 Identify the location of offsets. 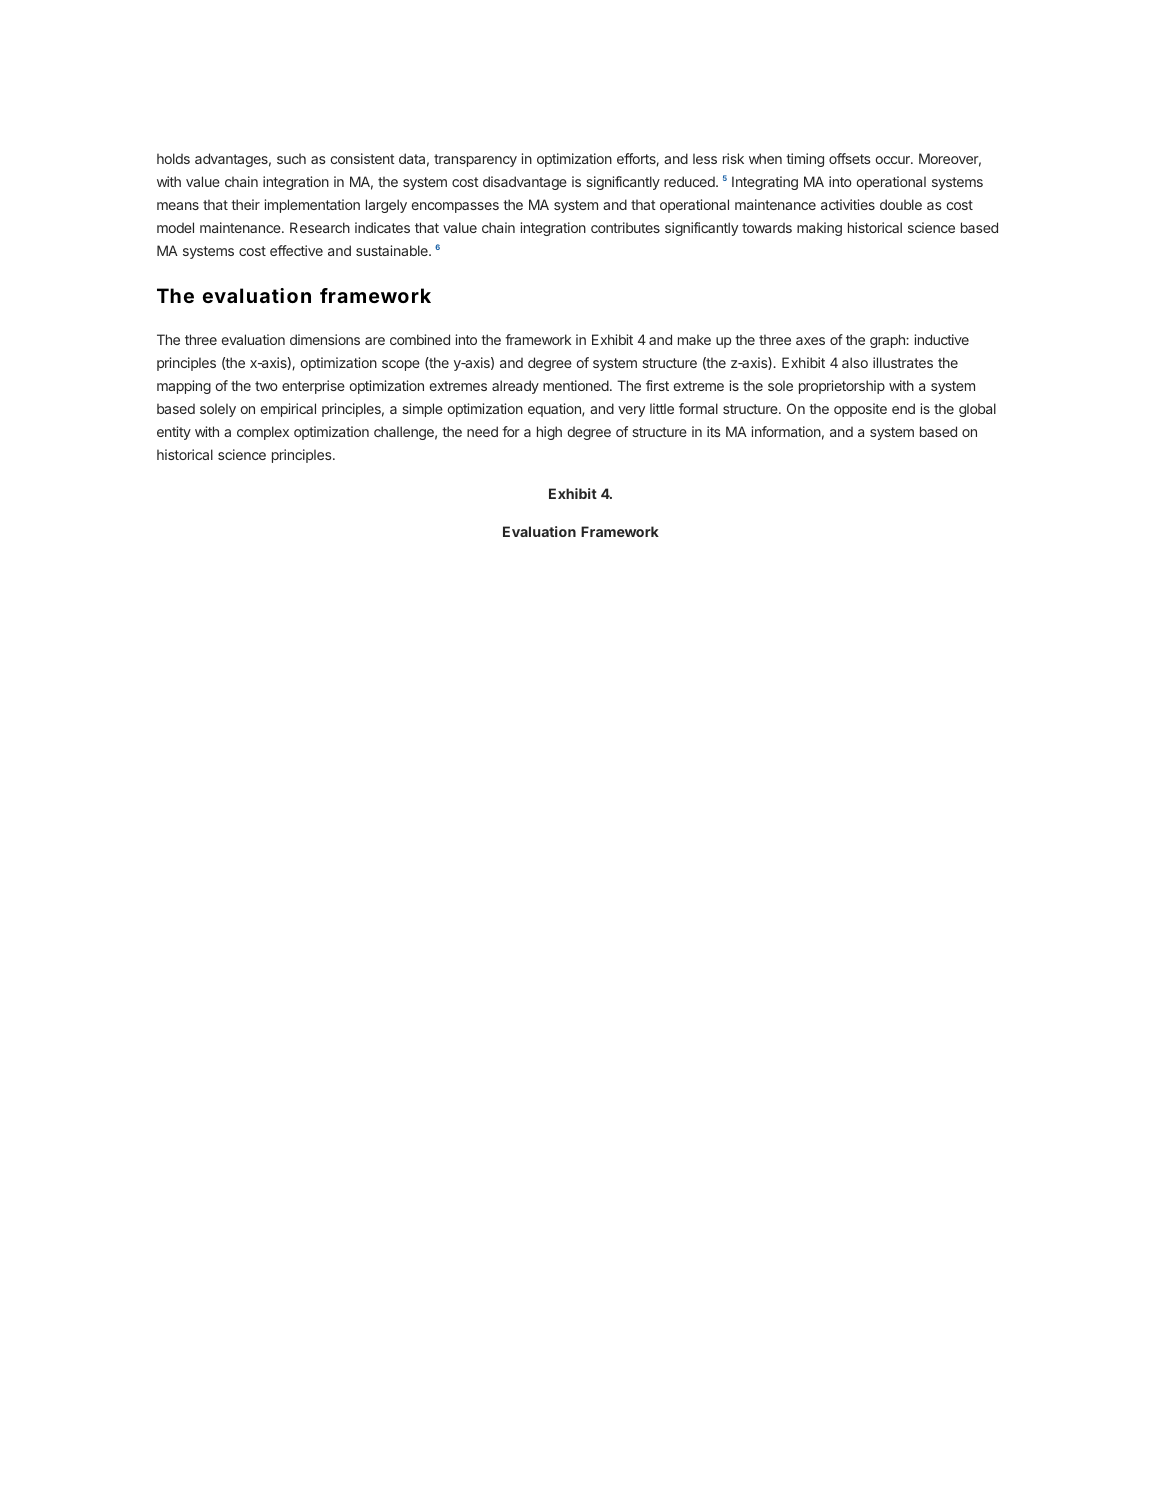
(850, 158).
